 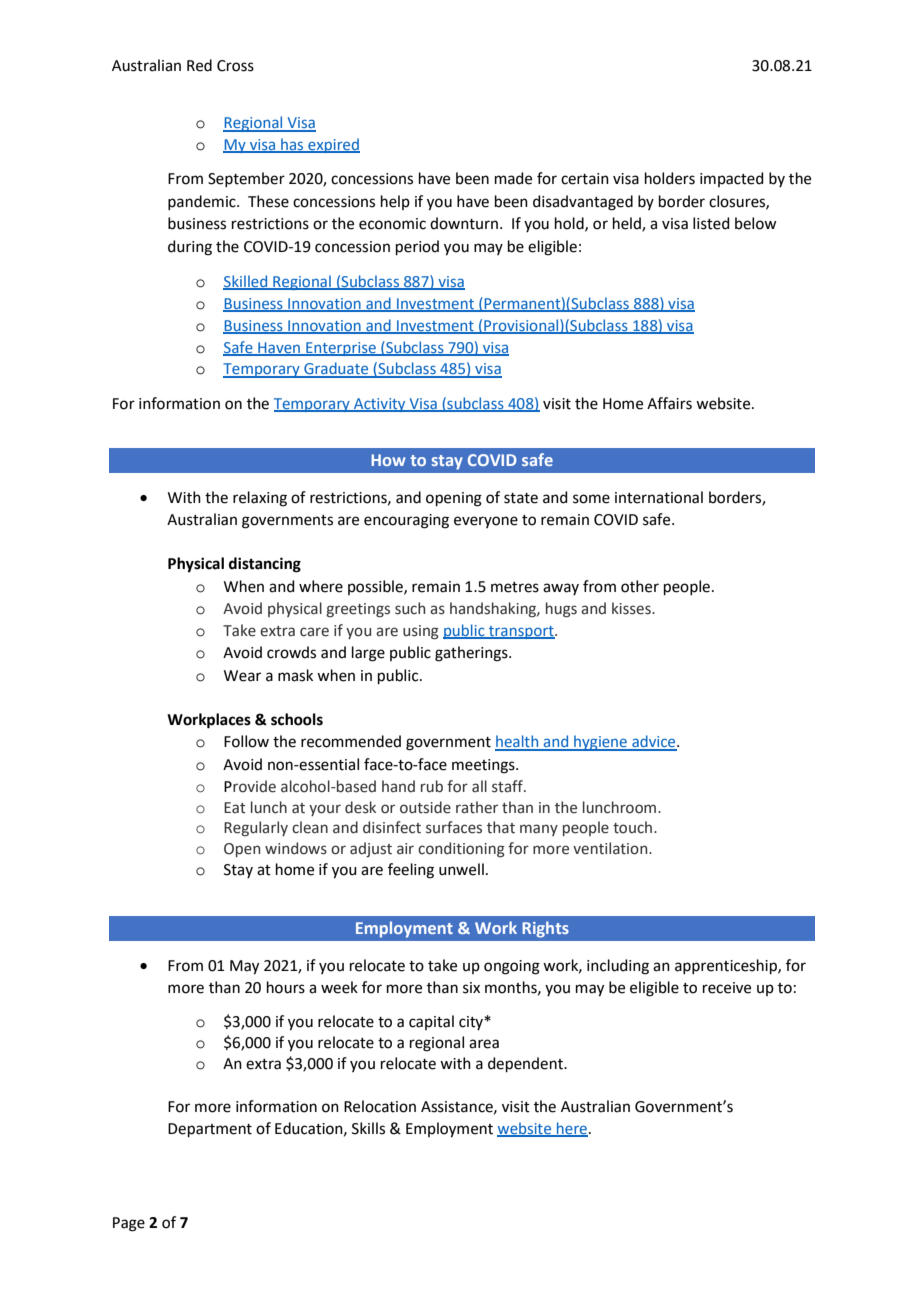 What do you see at coordinates (421, 632) in the screenshot?
I see `using` at bounding box center [421, 632].
